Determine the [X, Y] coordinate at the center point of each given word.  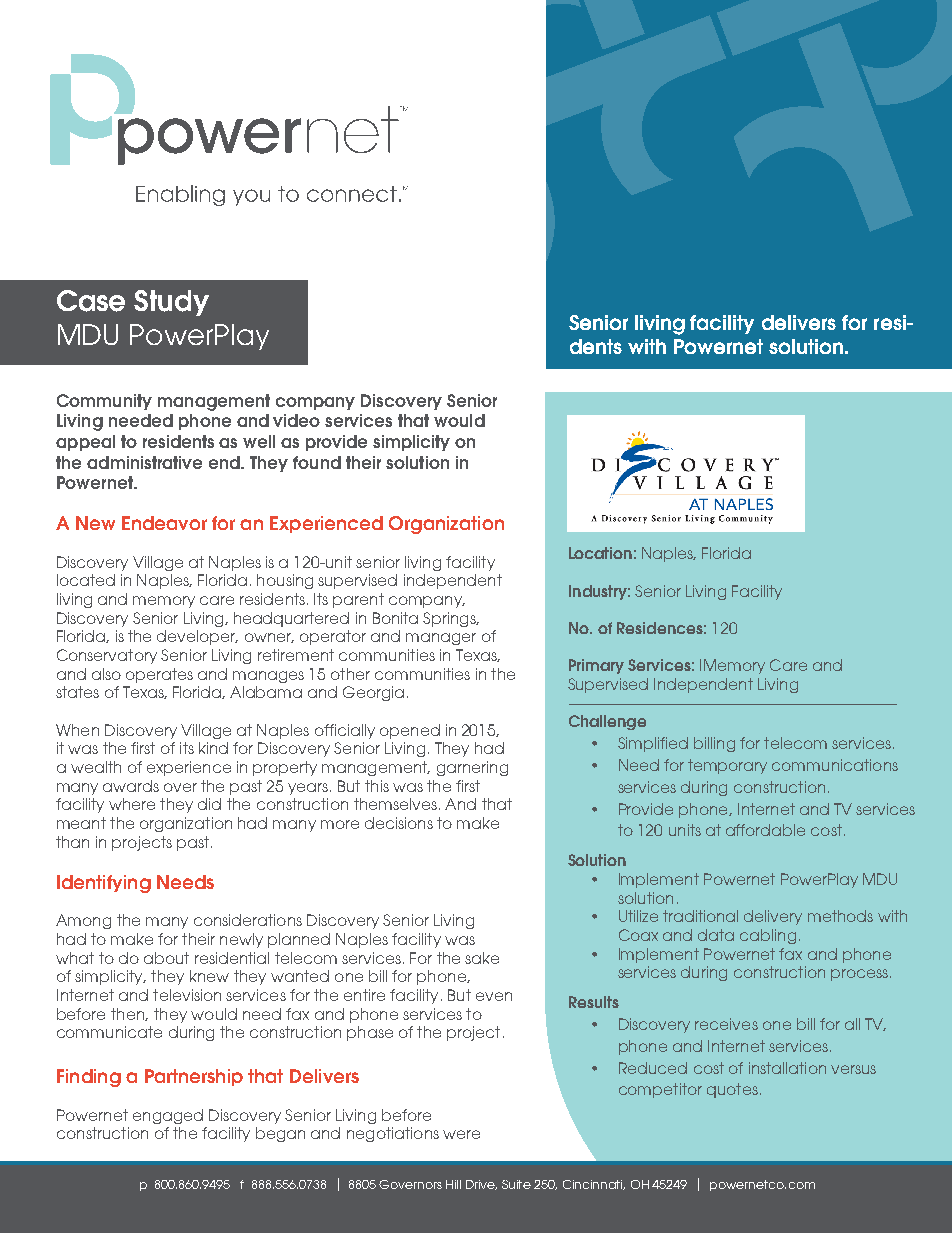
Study [171, 303]
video [296, 420]
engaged [168, 1116]
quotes [732, 1090]
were [461, 1134]
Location [600, 553]
